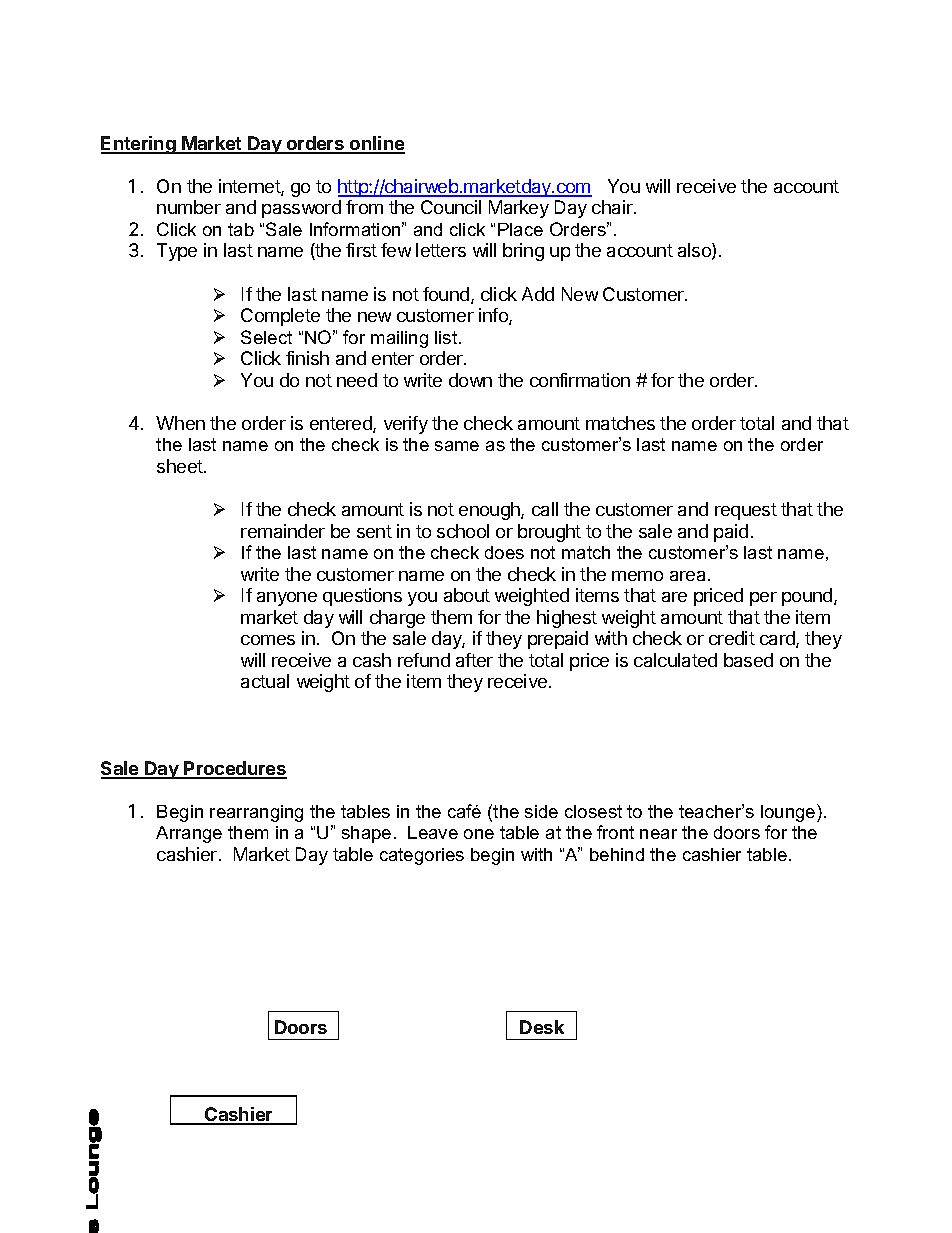  I want to click on based, so click(748, 660).
